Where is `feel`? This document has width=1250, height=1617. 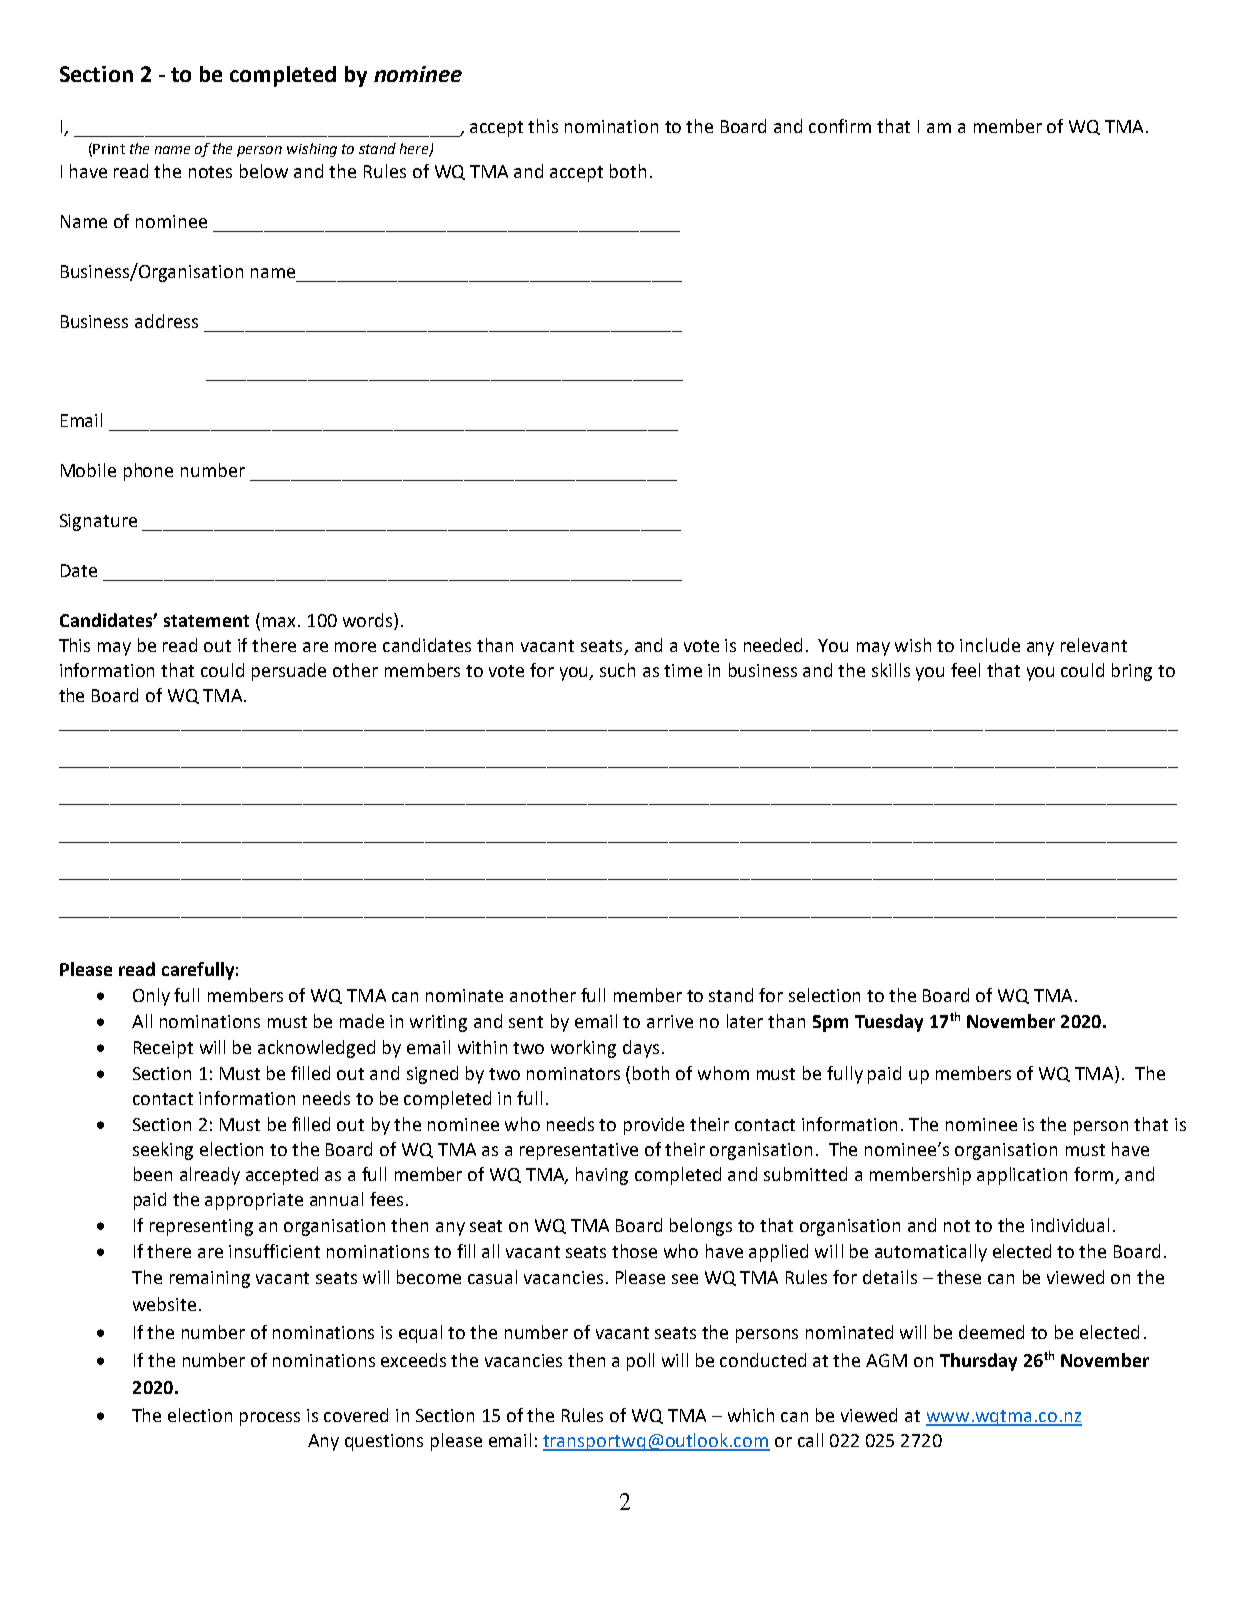
feel is located at coordinates (965, 670).
